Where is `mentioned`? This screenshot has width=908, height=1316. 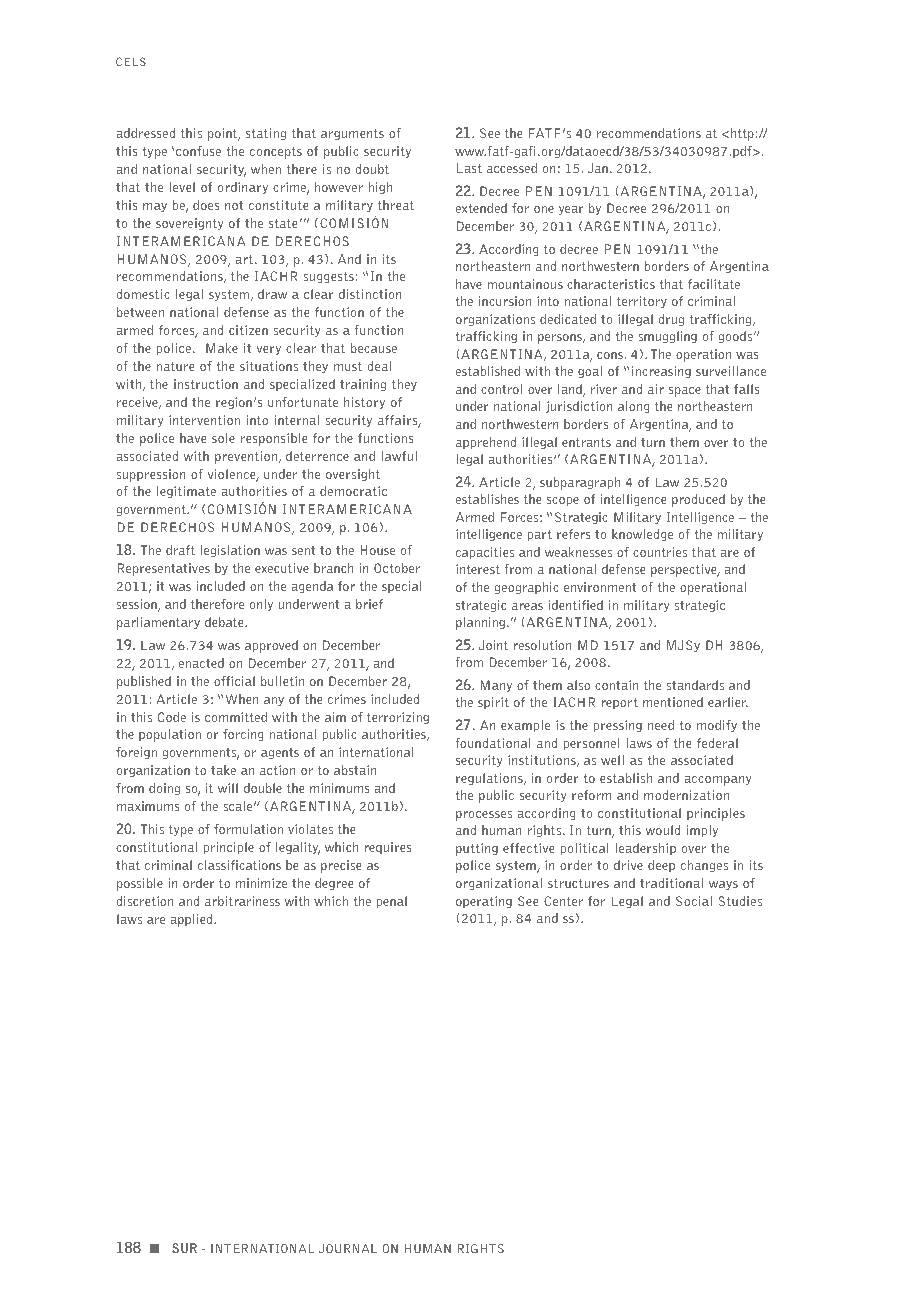 mentioned is located at coordinates (673, 702).
